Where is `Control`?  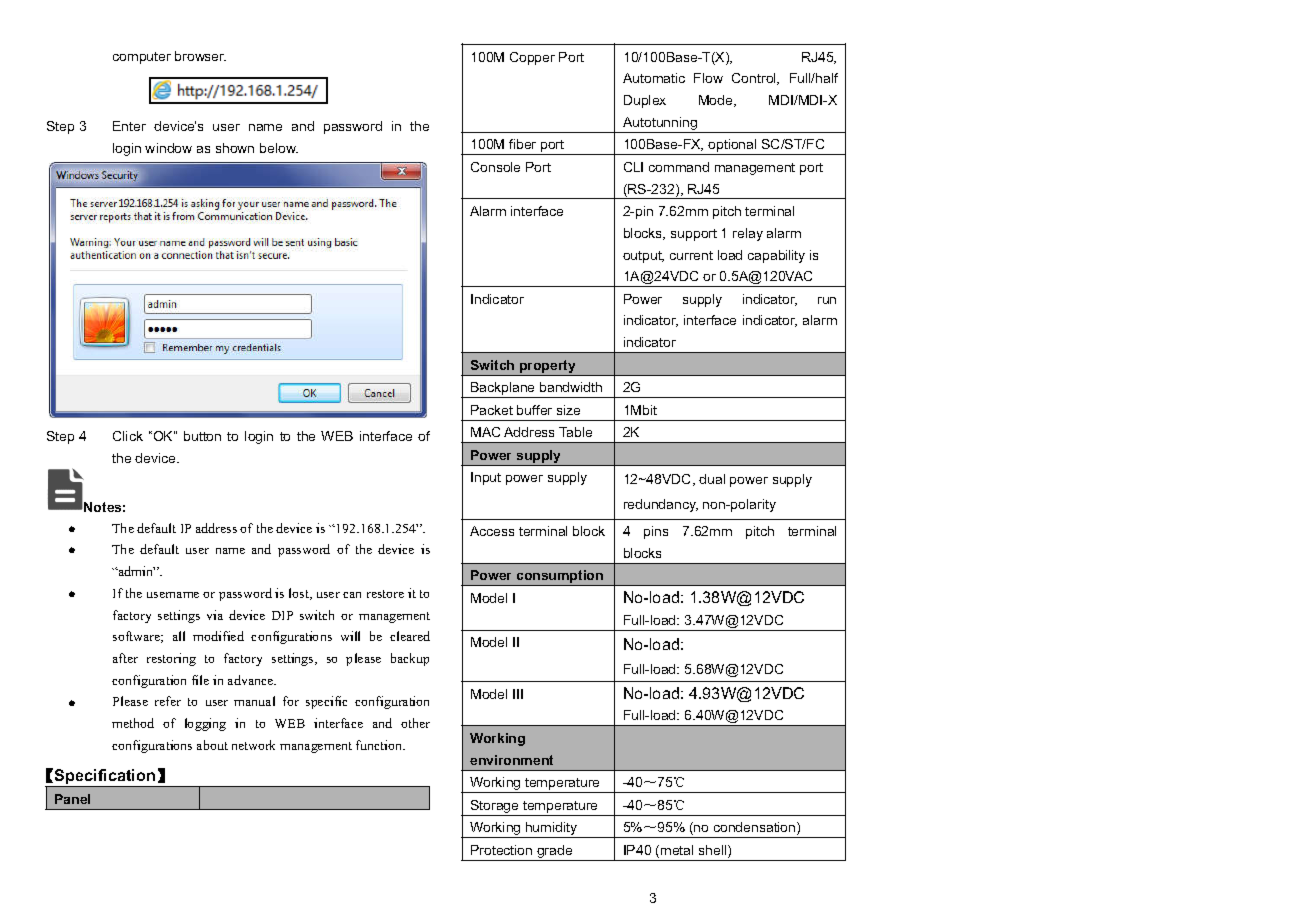
Control is located at coordinates (755, 79).
